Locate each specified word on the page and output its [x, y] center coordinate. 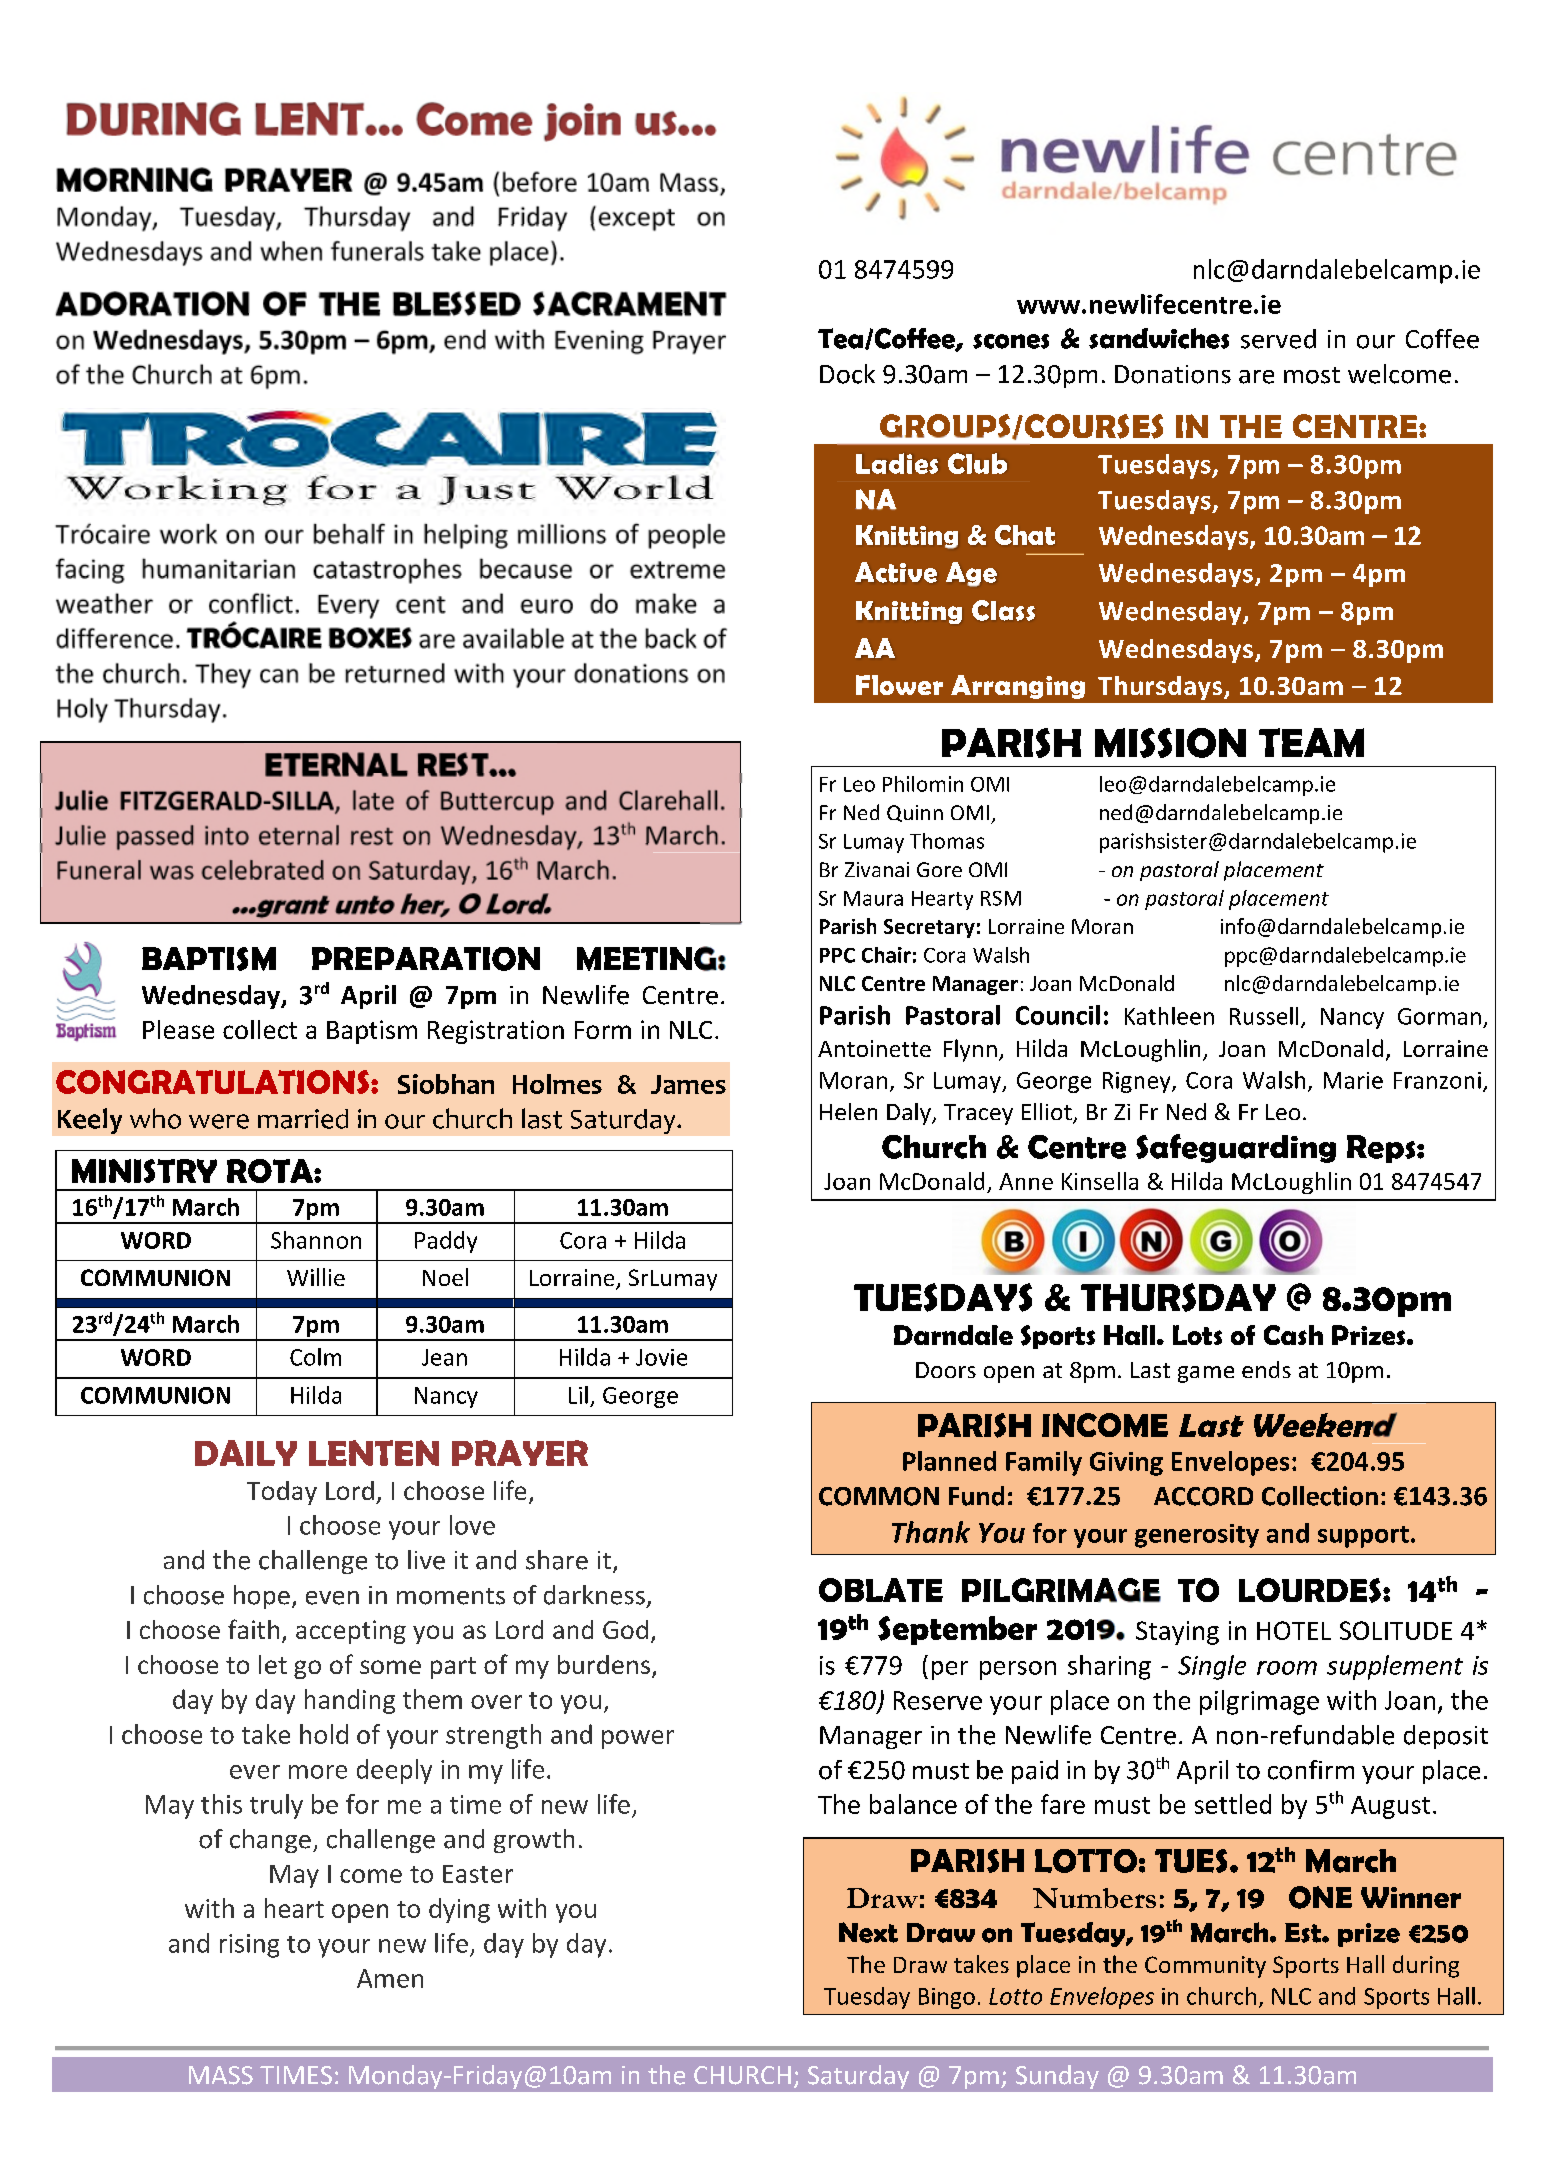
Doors [946, 1370]
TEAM [1311, 742]
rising [249, 1946]
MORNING [134, 179]
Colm [315, 1357]
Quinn [915, 813]
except [636, 220]
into [227, 835]
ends [1266, 1369]
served [1278, 339]
